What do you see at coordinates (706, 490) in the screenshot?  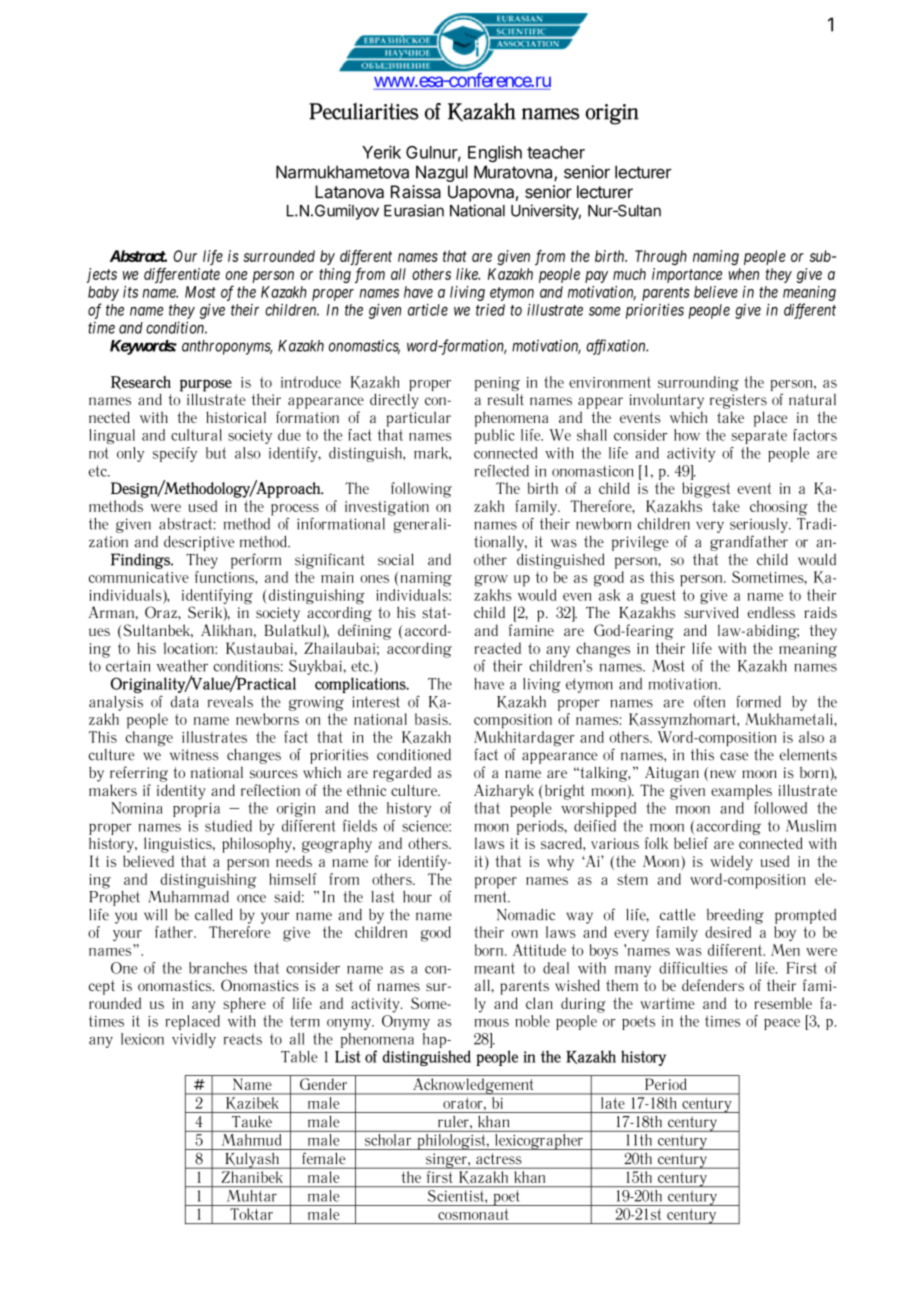 I see `biggest` at bounding box center [706, 490].
